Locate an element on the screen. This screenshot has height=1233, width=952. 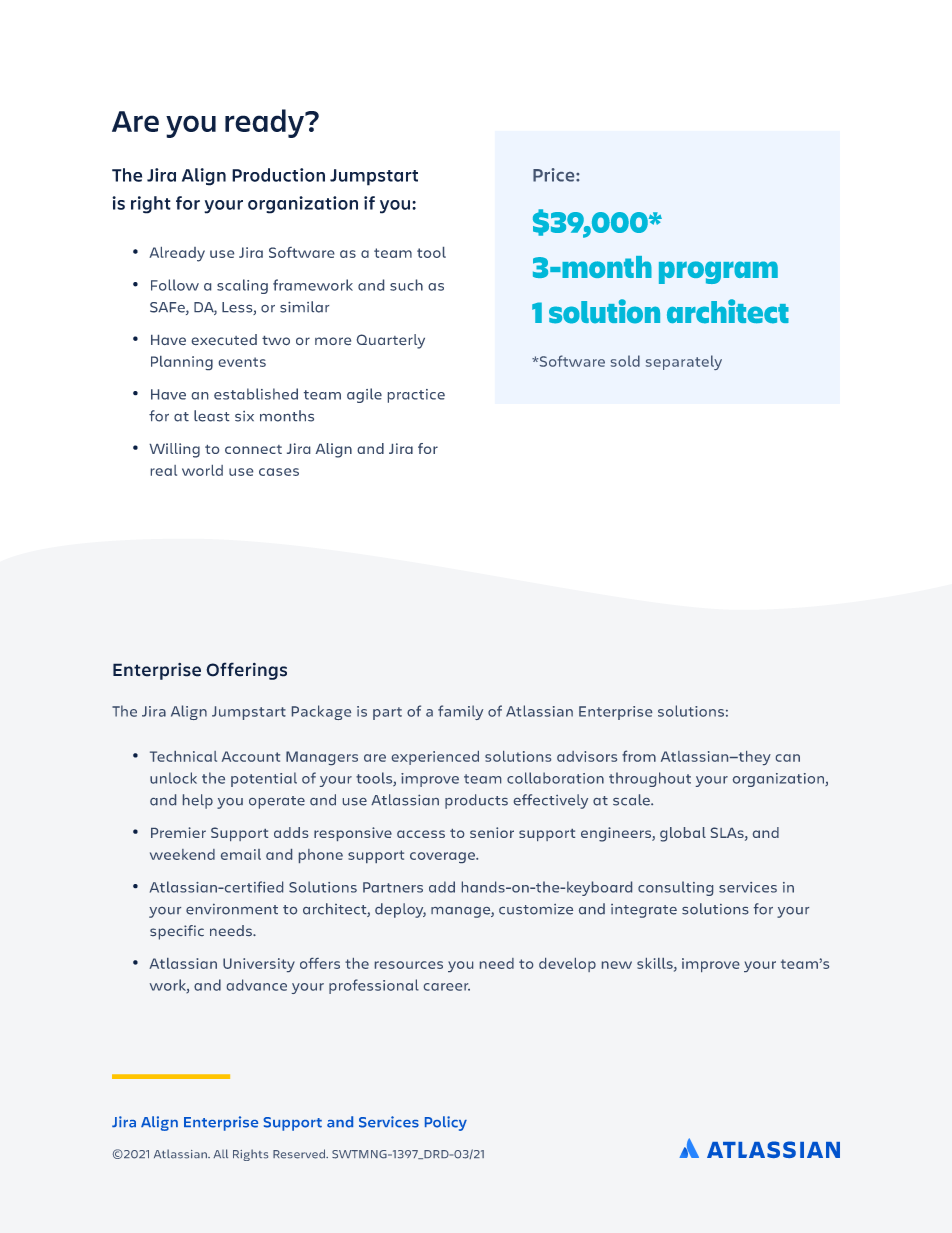
family is located at coordinates (460, 712).
